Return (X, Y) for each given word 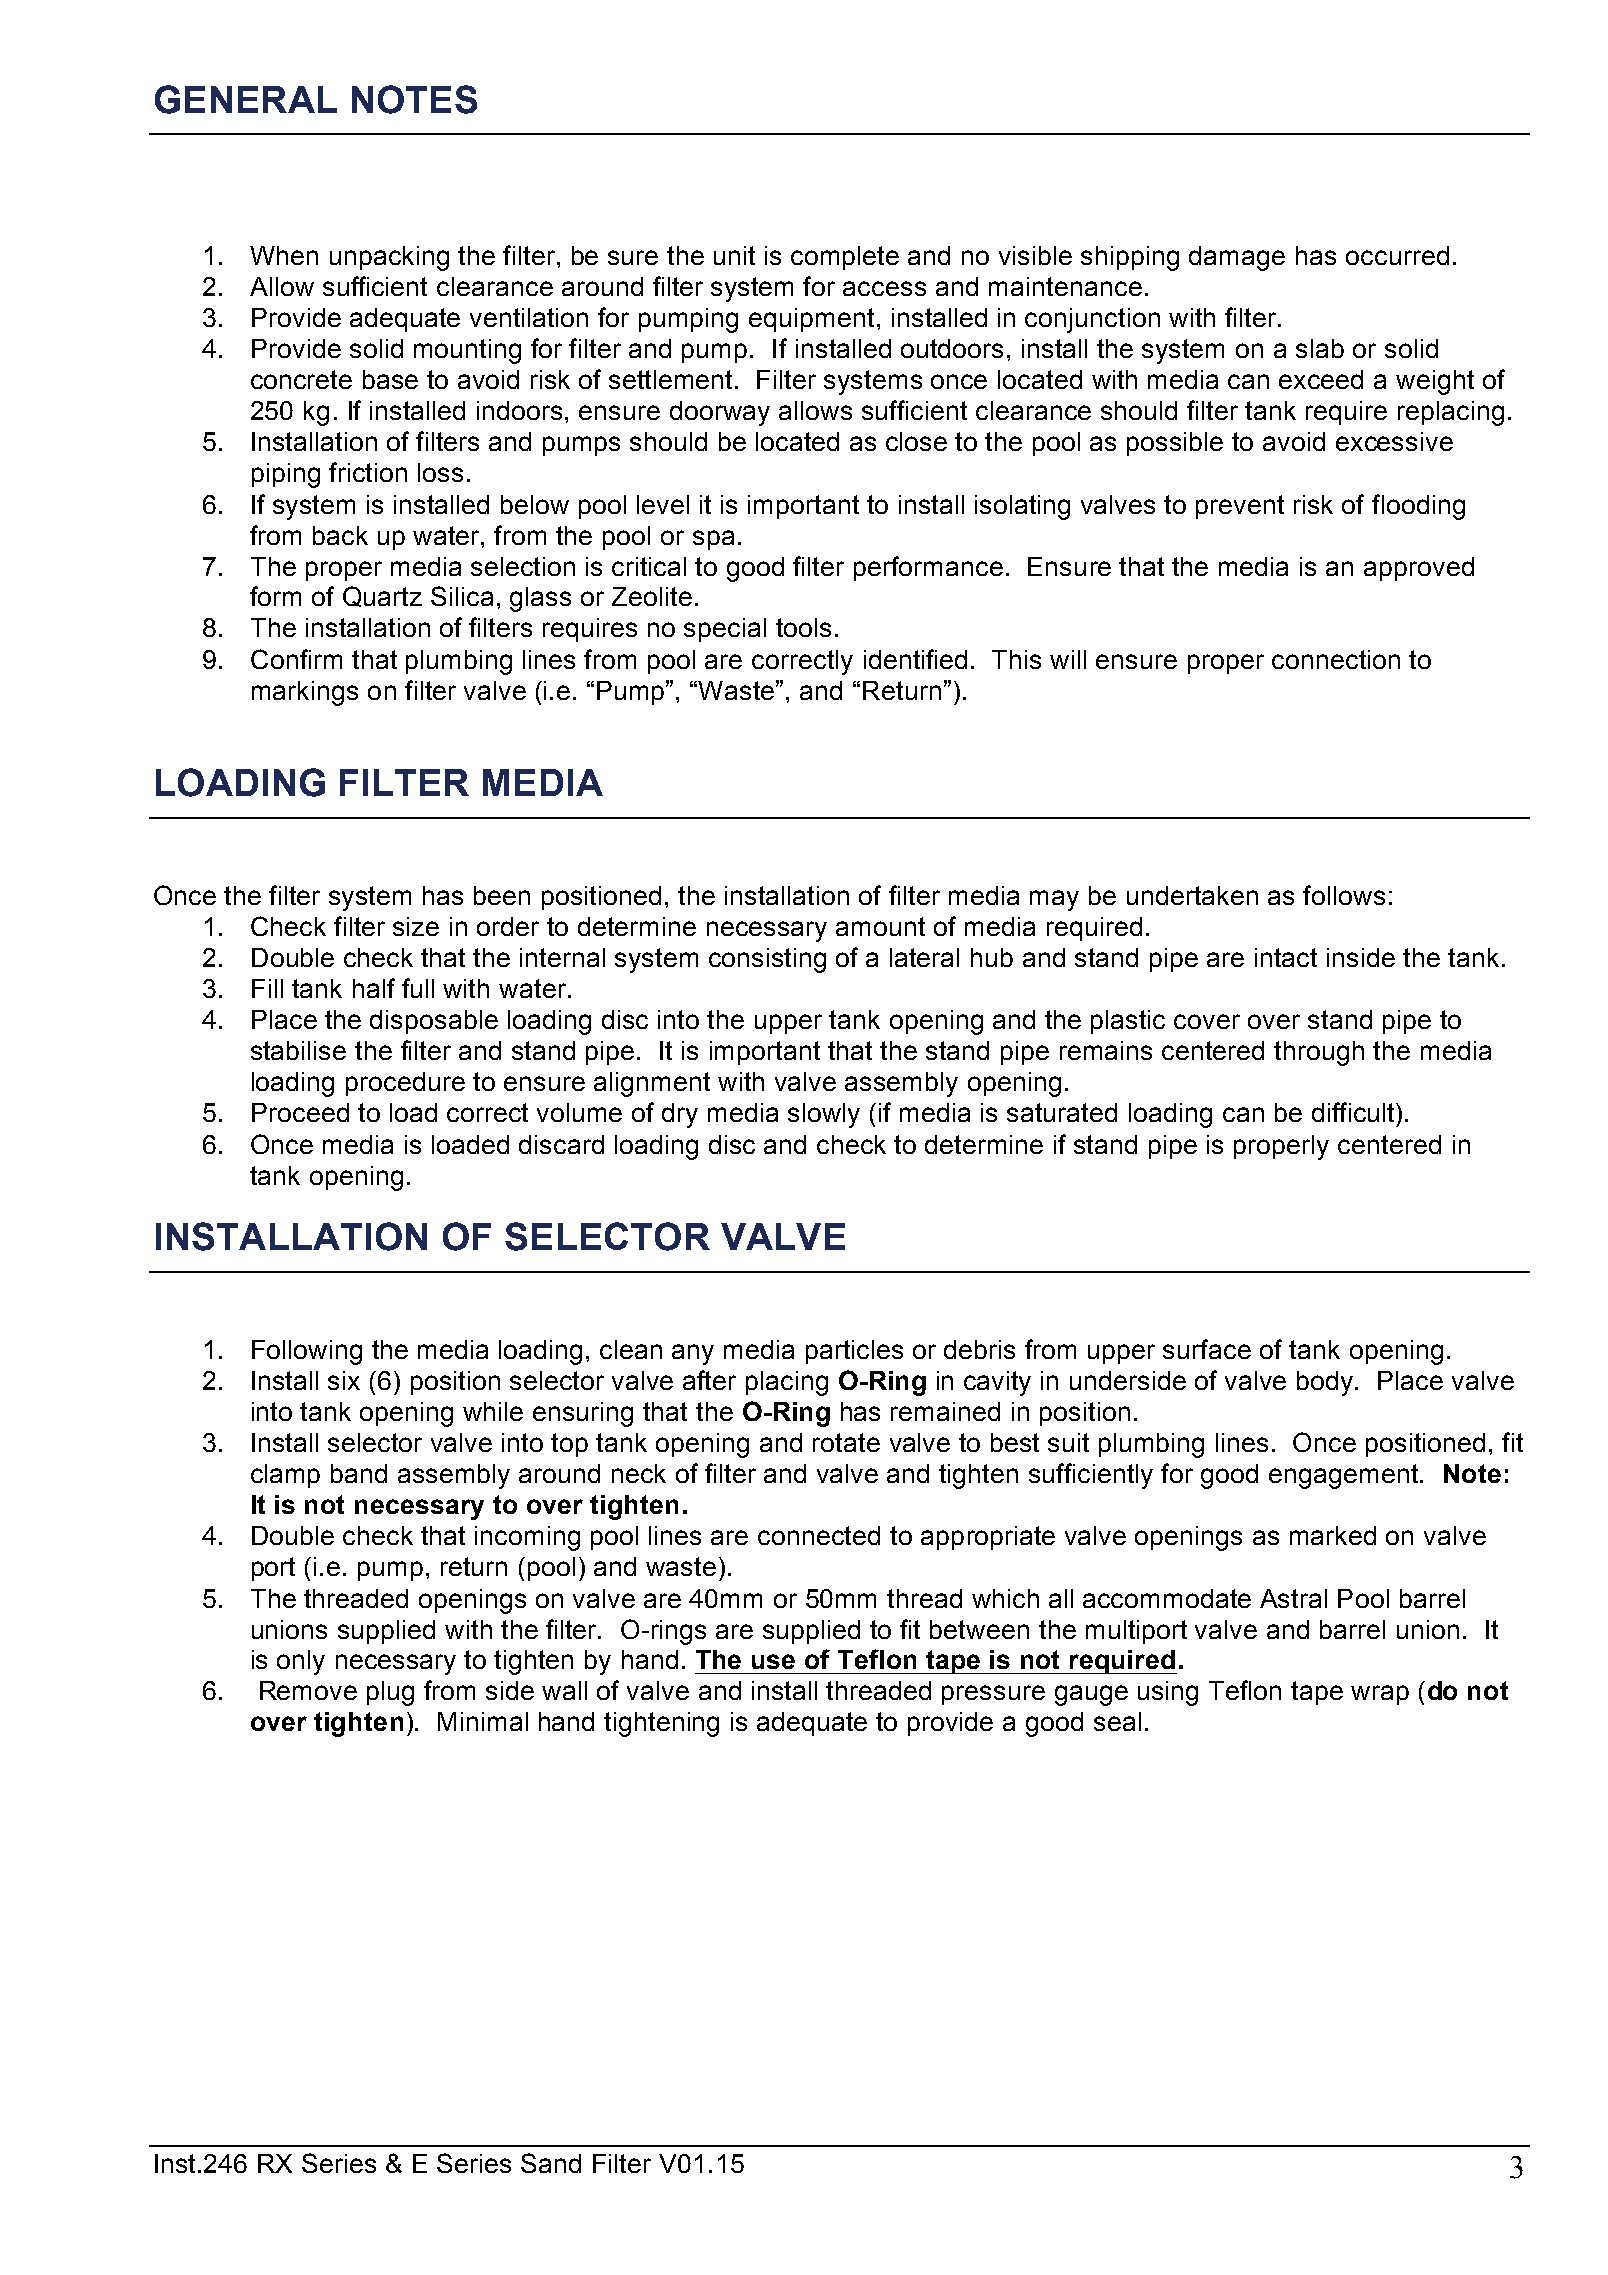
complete (845, 258)
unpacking (389, 258)
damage (1237, 258)
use (773, 1661)
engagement (1345, 1476)
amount (880, 926)
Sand (551, 2163)
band (359, 1473)
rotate (846, 1442)
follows (1344, 895)
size (416, 926)
